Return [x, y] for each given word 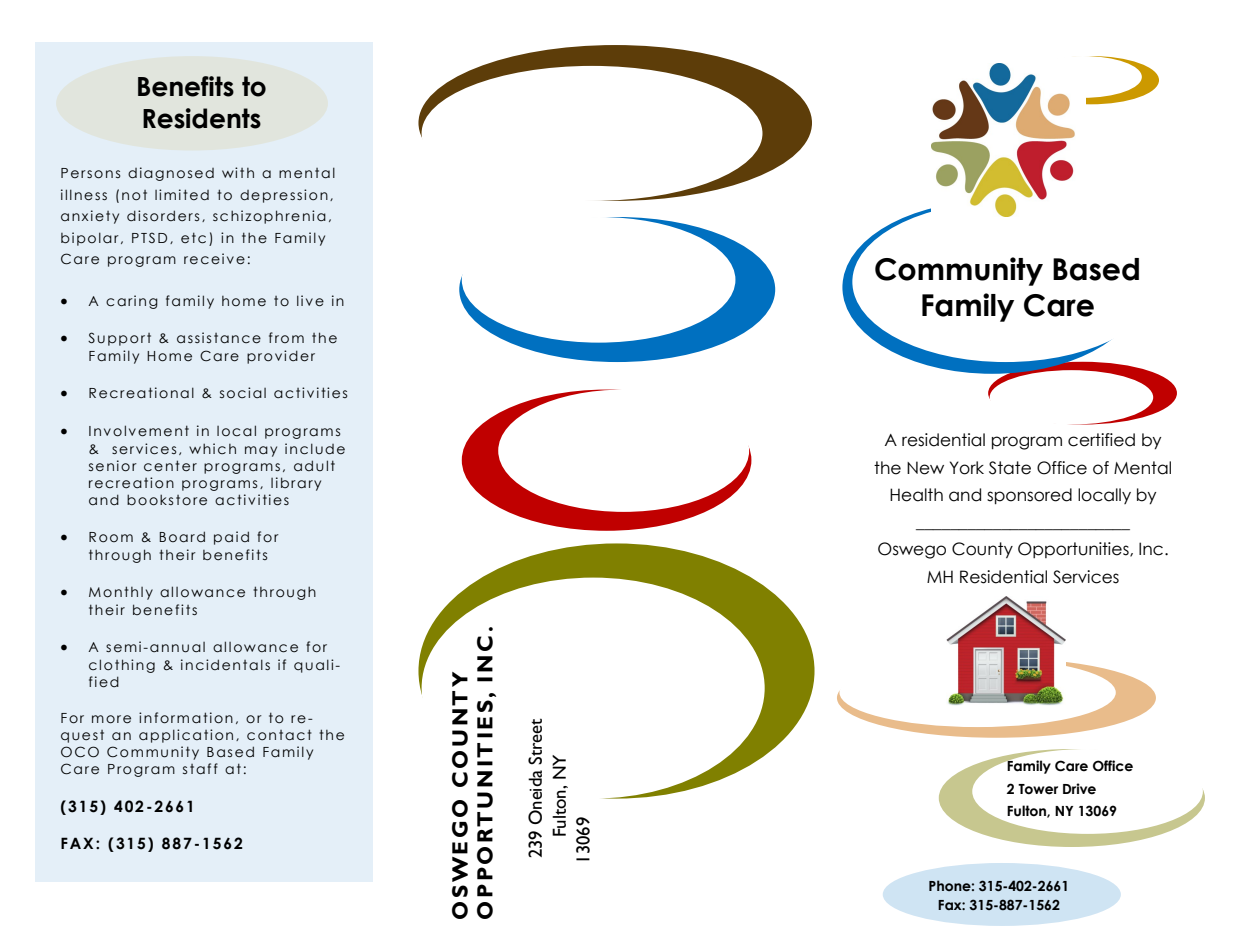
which [212, 448]
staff [200, 769]
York [967, 468]
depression [284, 196]
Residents [202, 118]
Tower [1038, 789]
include [315, 449]
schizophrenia [269, 217]
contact [279, 735]
